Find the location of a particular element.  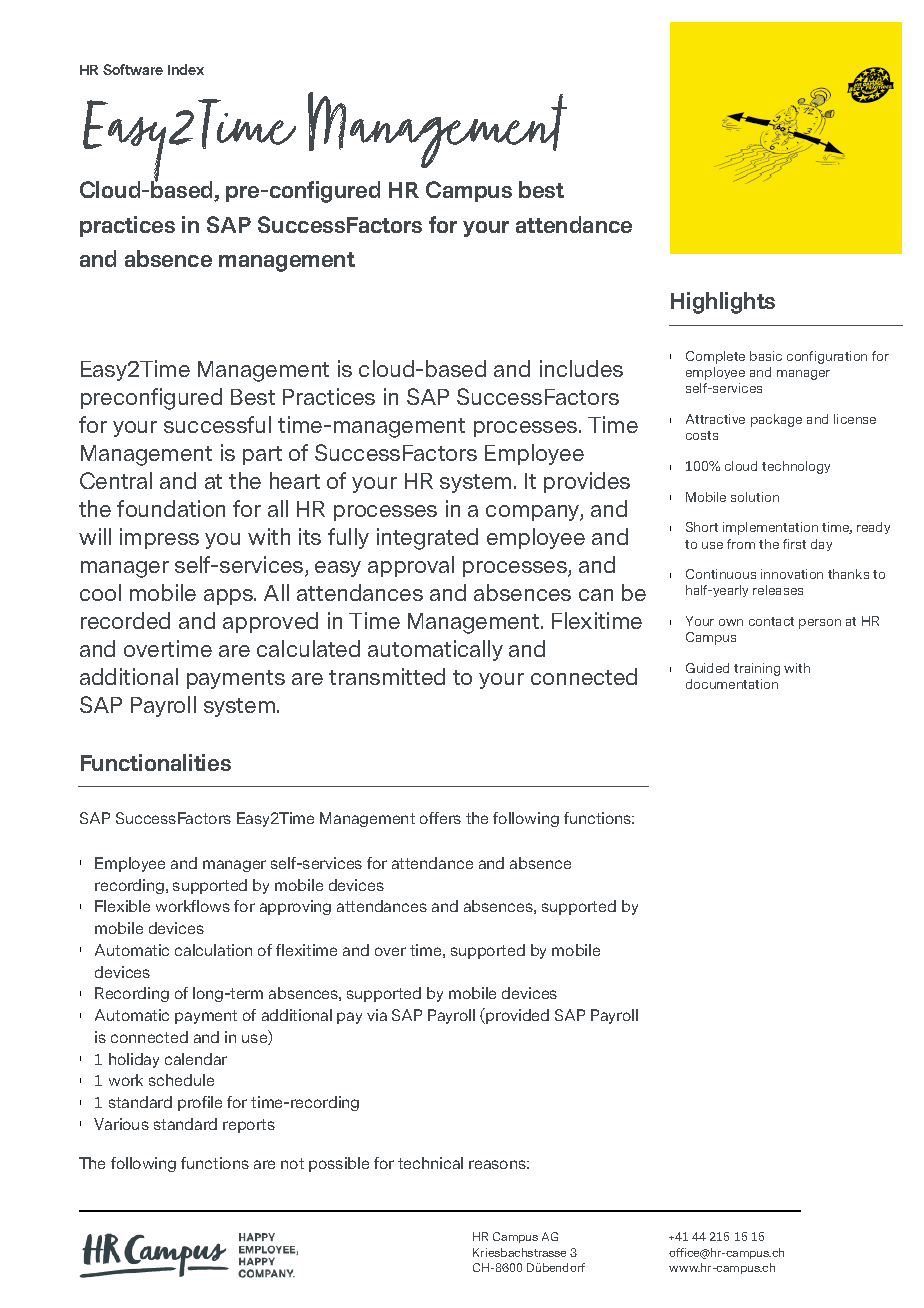

provides is located at coordinates (587, 482).
